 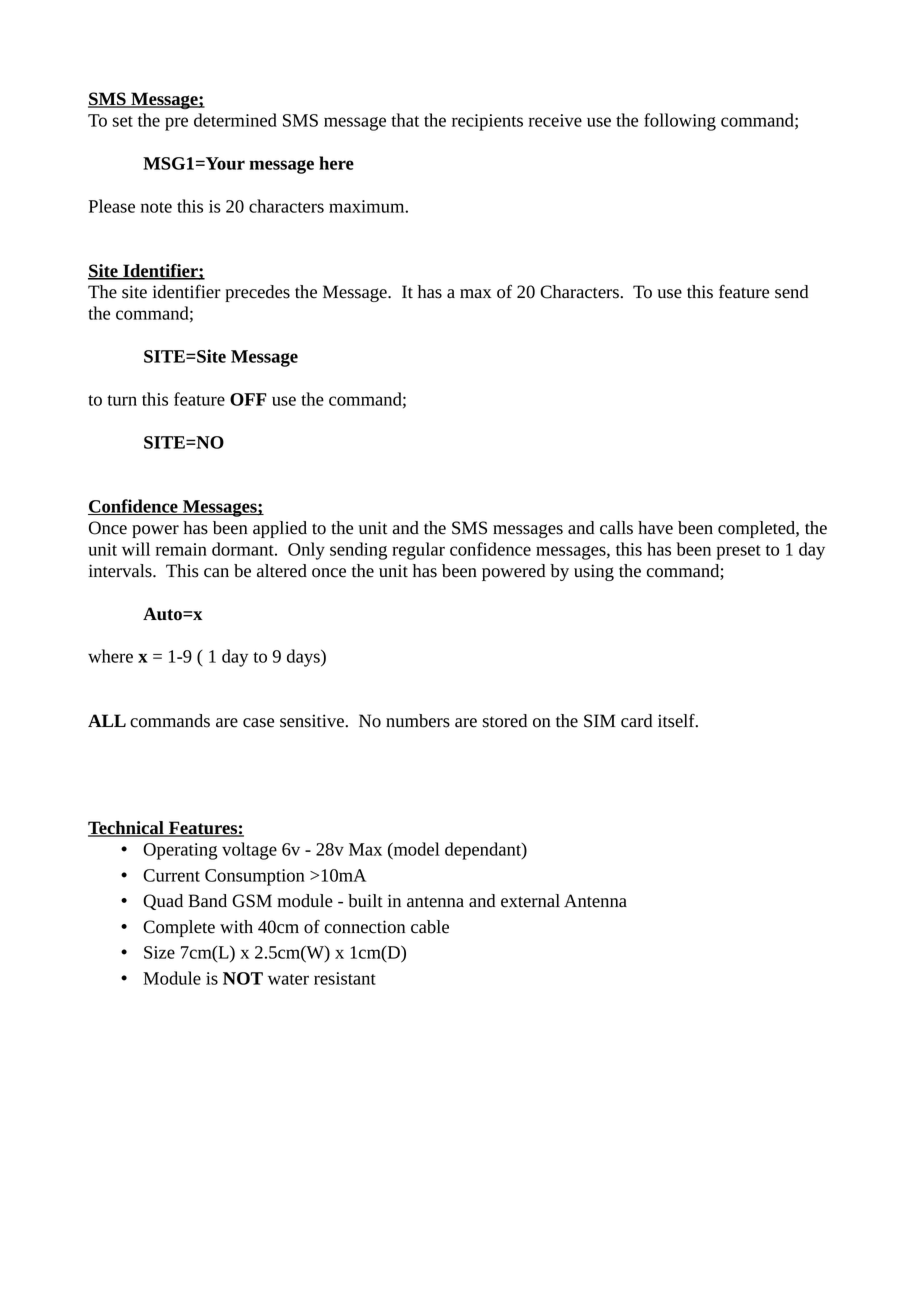 What do you see at coordinates (655, 528) in the screenshot?
I see `have` at bounding box center [655, 528].
